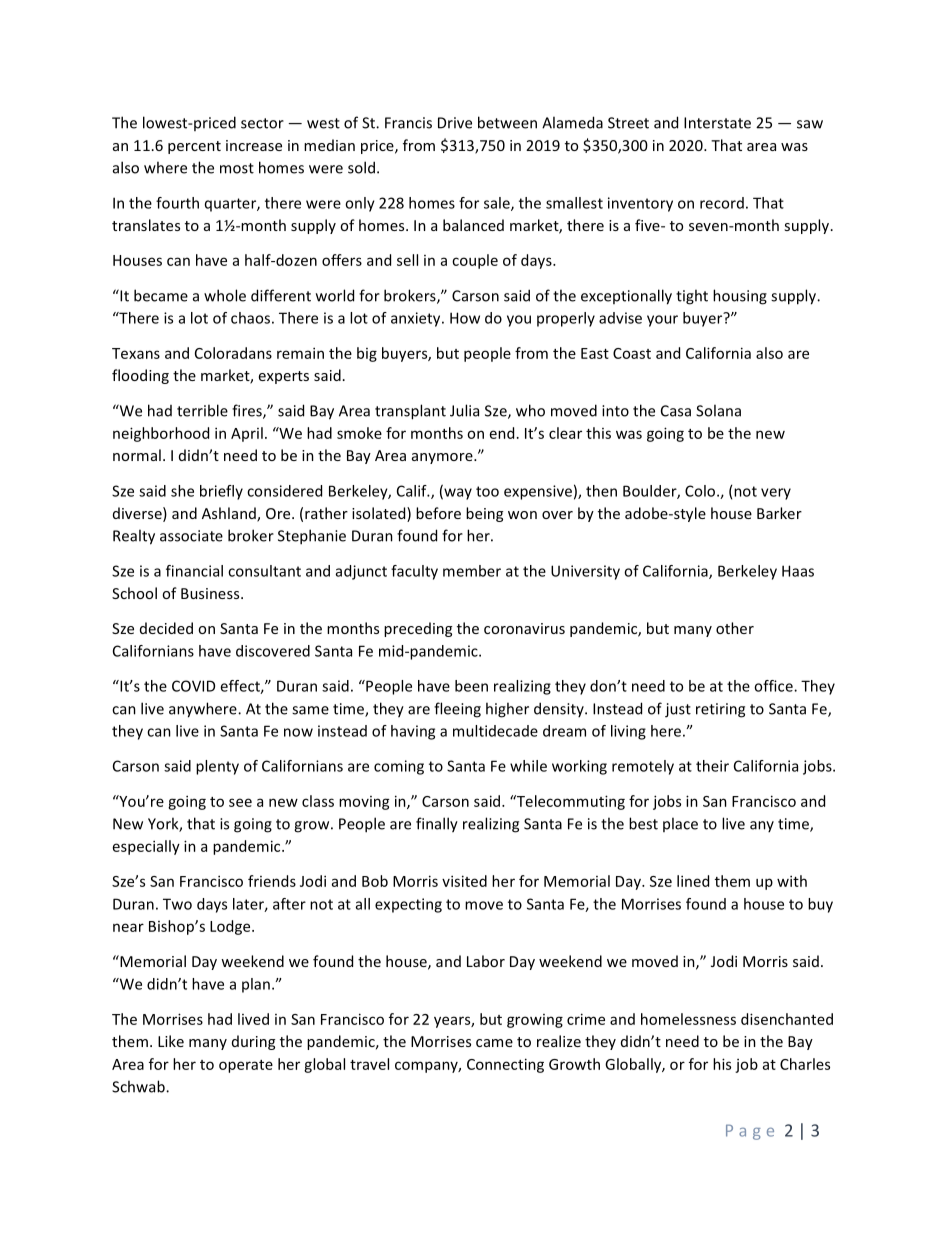 The image size is (952, 1233). I want to click on member, so click(472, 571).
